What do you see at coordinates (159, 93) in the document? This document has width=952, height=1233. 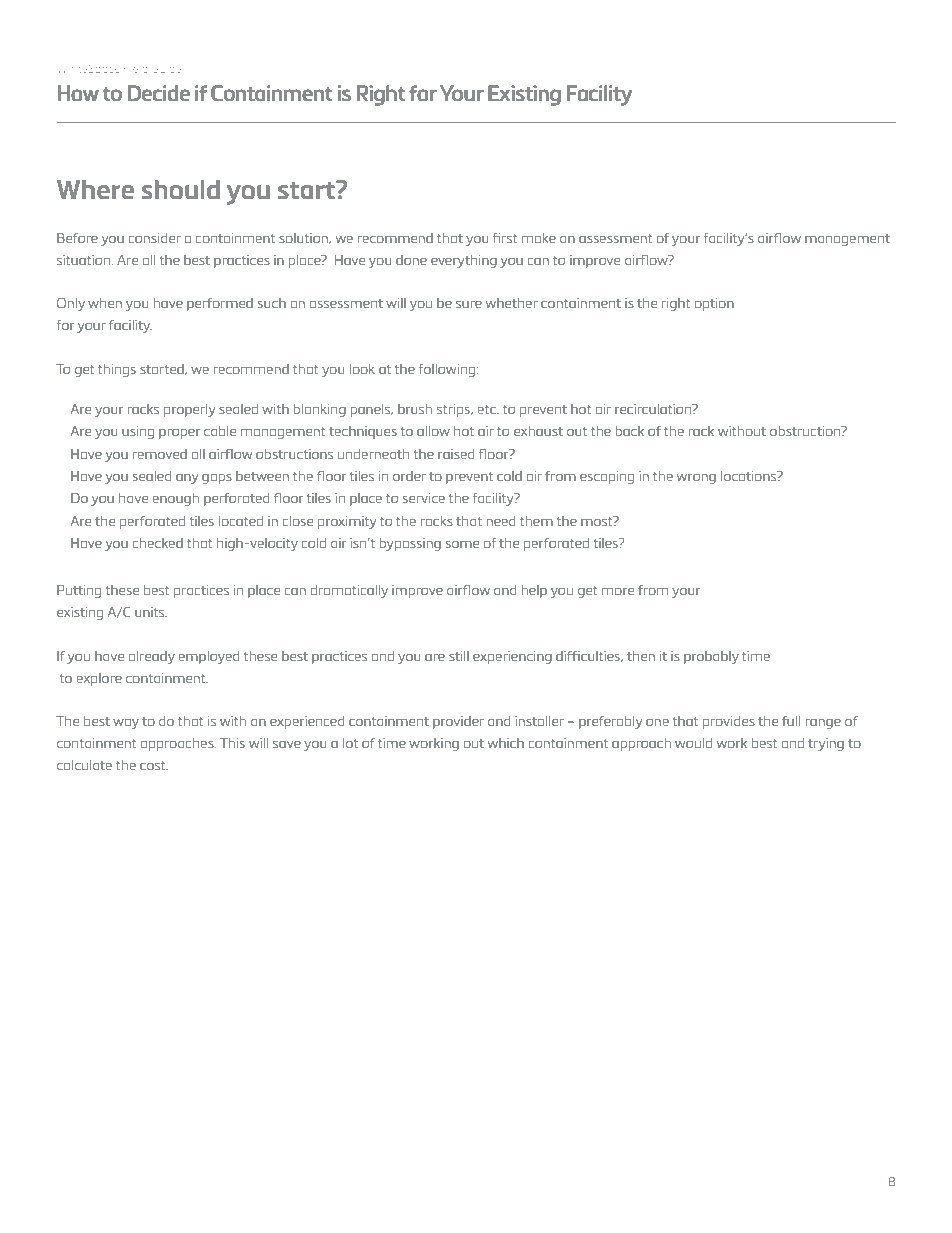 I see `Decide` at bounding box center [159, 93].
